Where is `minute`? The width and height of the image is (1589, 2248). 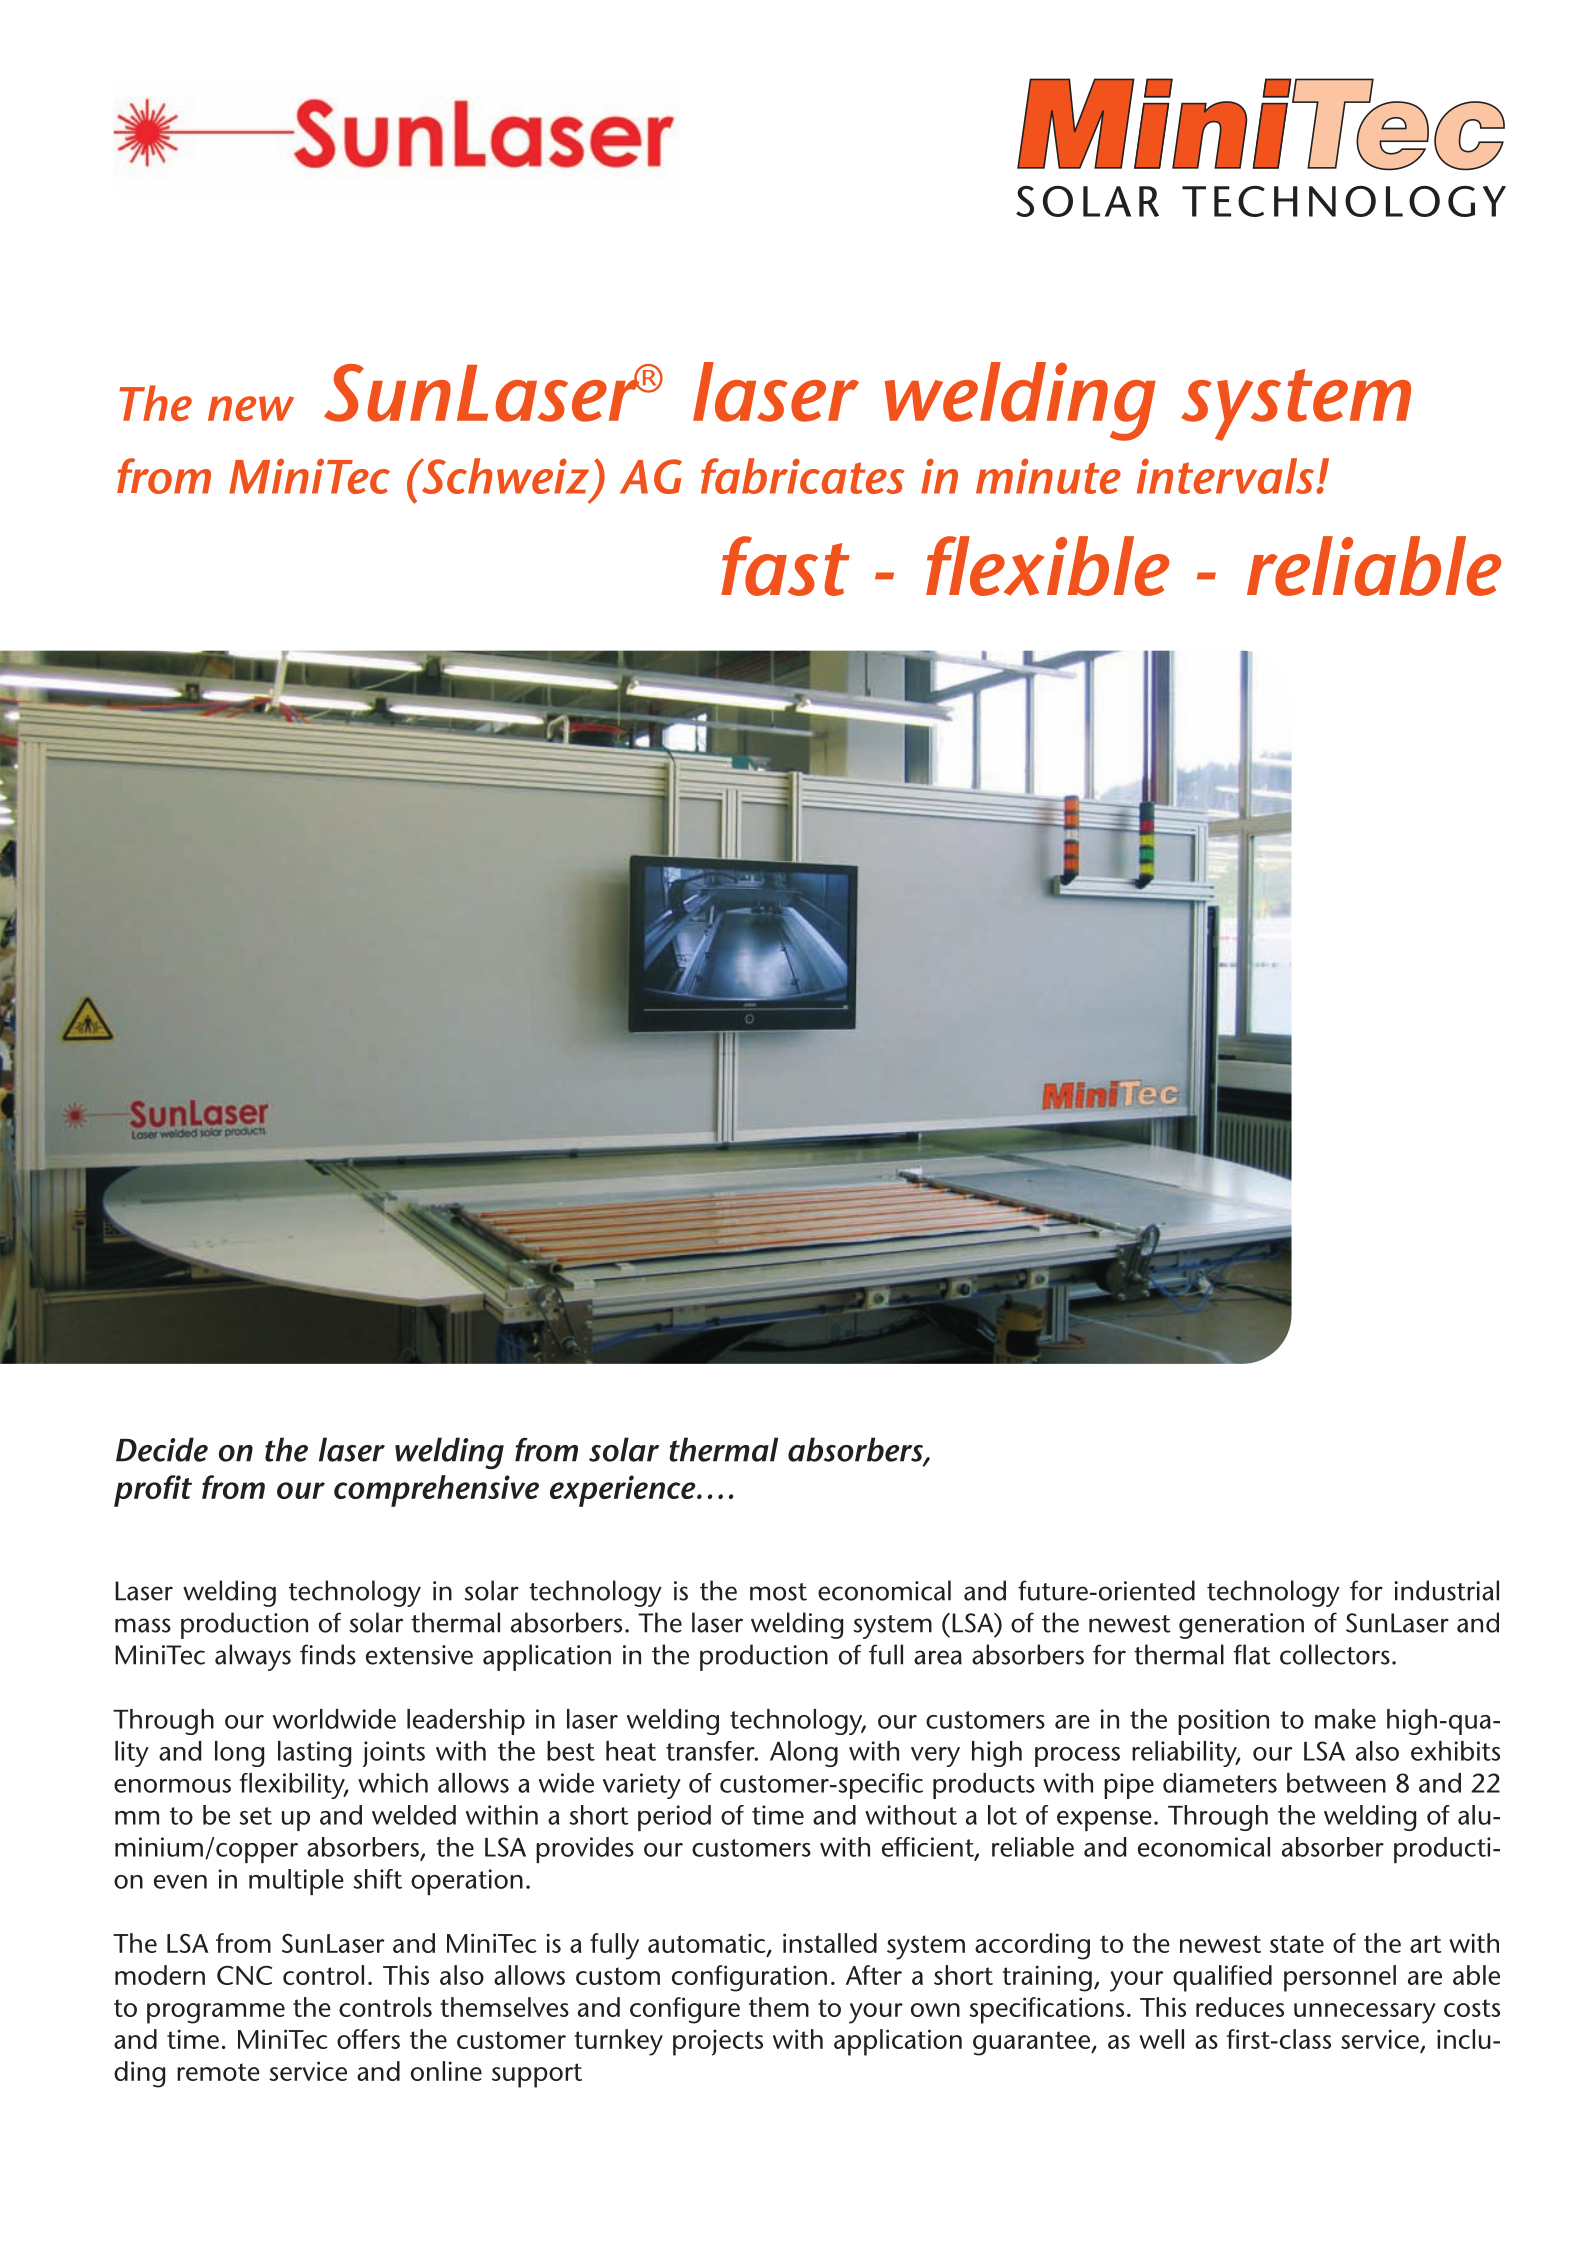
minute is located at coordinates (1048, 476).
